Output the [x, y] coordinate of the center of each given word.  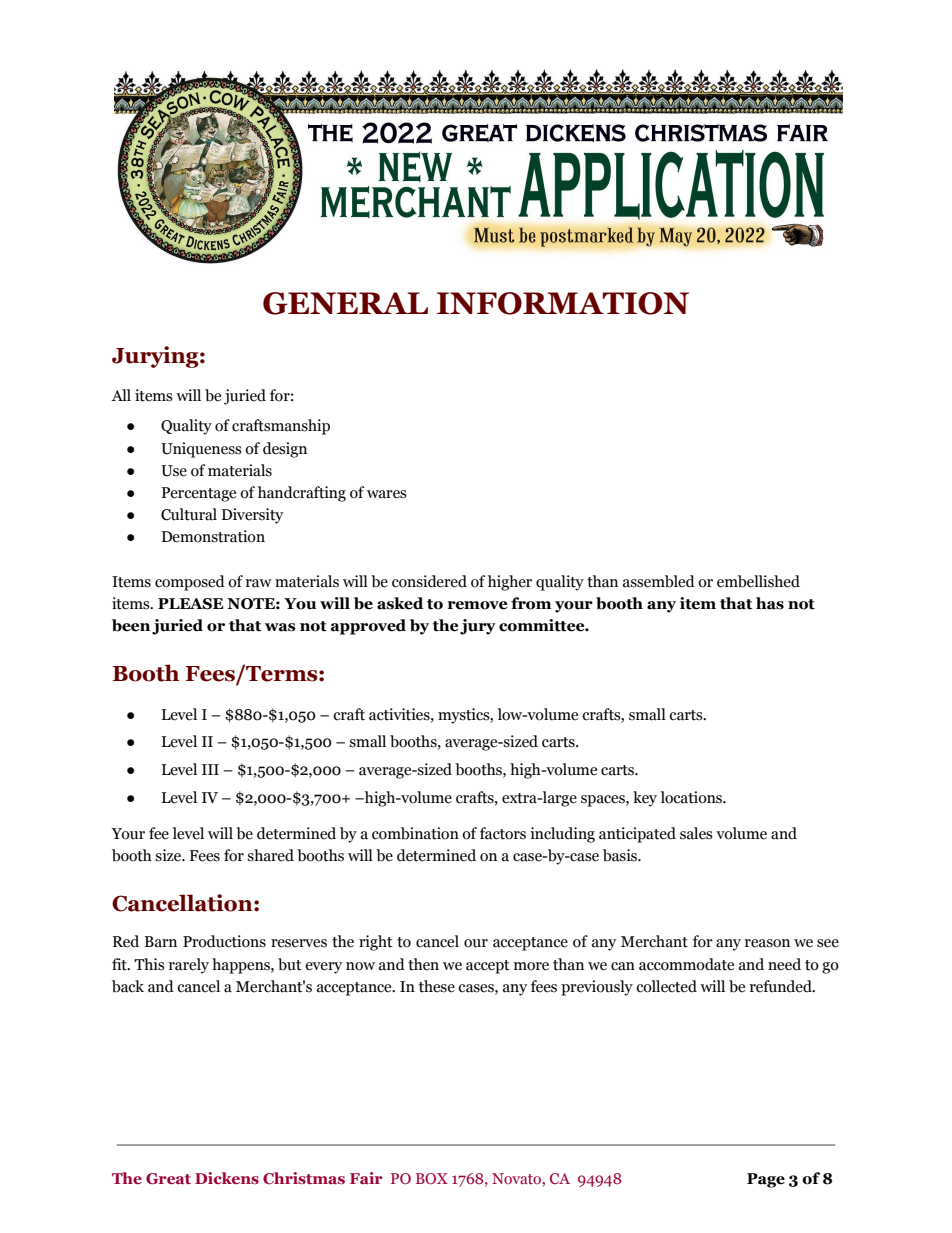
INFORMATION [563, 303]
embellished [758, 581]
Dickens [227, 1178]
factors [503, 833]
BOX [432, 1178]
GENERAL [345, 303]
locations [693, 797]
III [210, 769]
